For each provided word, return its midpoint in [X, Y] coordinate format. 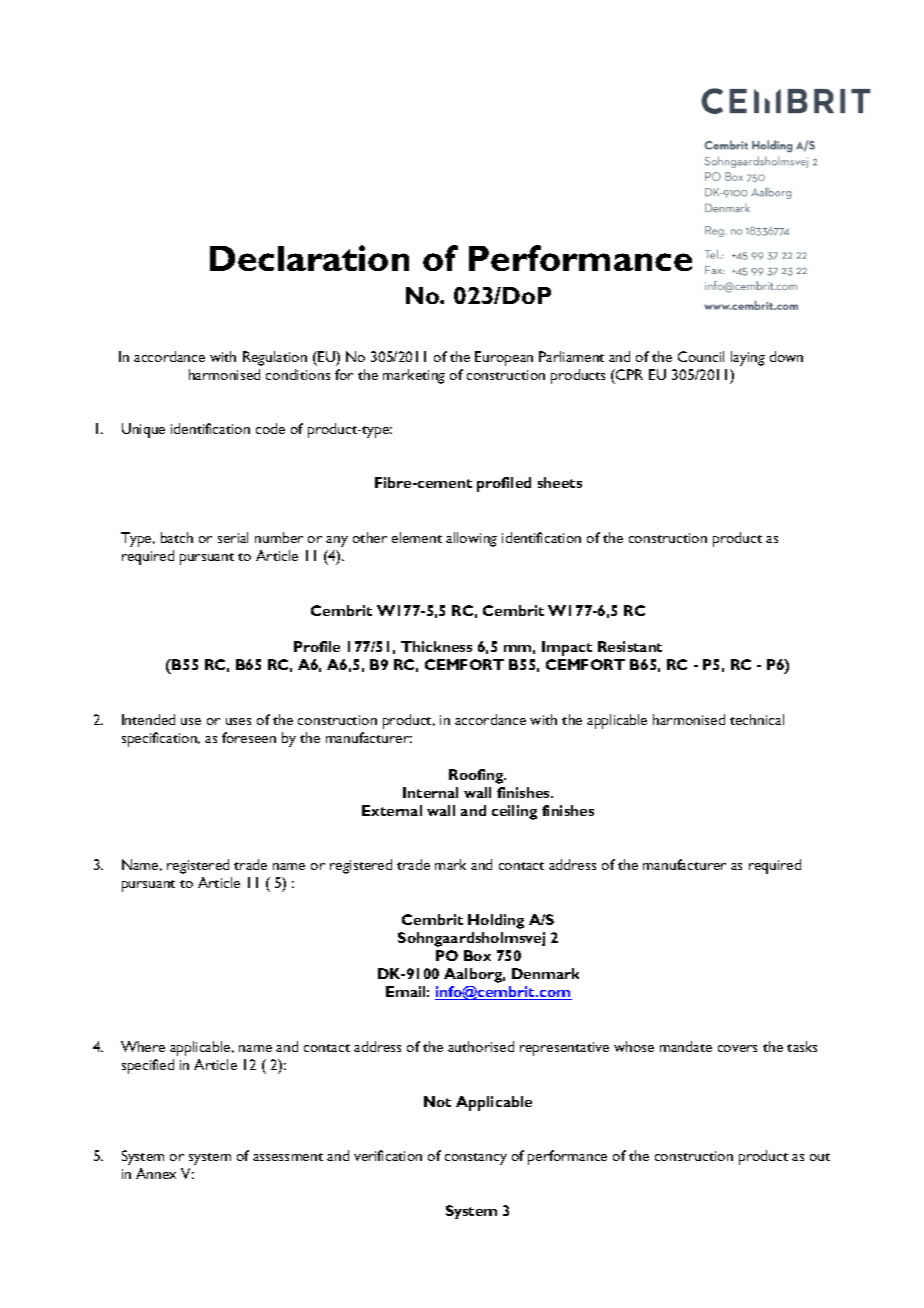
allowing [471, 539]
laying [748, 358]
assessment [288, 1157]
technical [757, 719]
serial [233, 537]
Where [143, 1046]
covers [737, 1048]
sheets [560, 482]
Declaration [309, 258]
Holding [496, 921]
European [504, 358]
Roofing [477, 776]
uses [238, 721]
